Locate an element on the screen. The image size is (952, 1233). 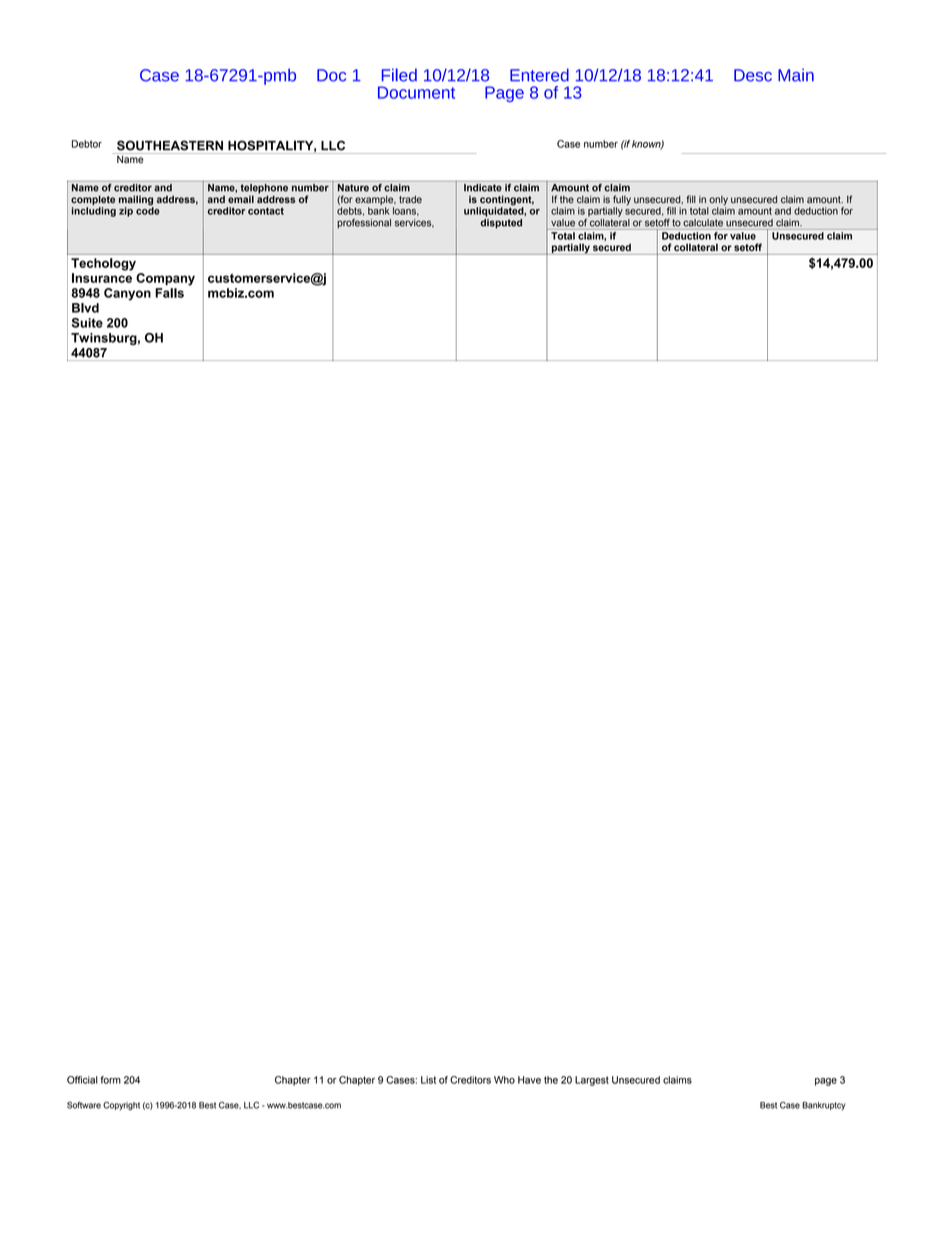
Document is located at coordinates (416, 92).
